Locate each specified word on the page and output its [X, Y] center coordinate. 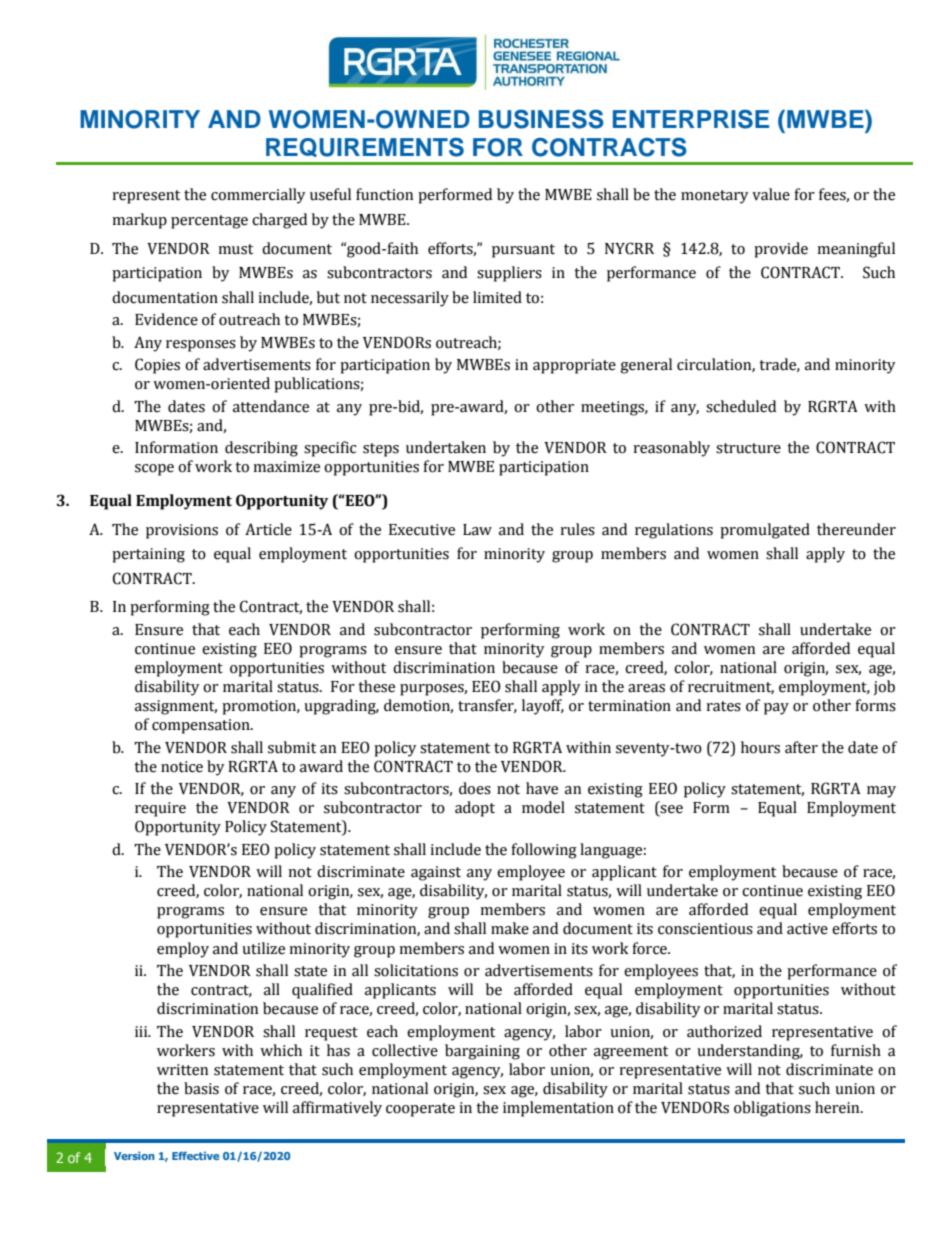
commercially [258, 196]
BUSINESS [541, 119]
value [771, 194]
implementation [558, 1109]
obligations [772, 1109]
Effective [195, 1155]
